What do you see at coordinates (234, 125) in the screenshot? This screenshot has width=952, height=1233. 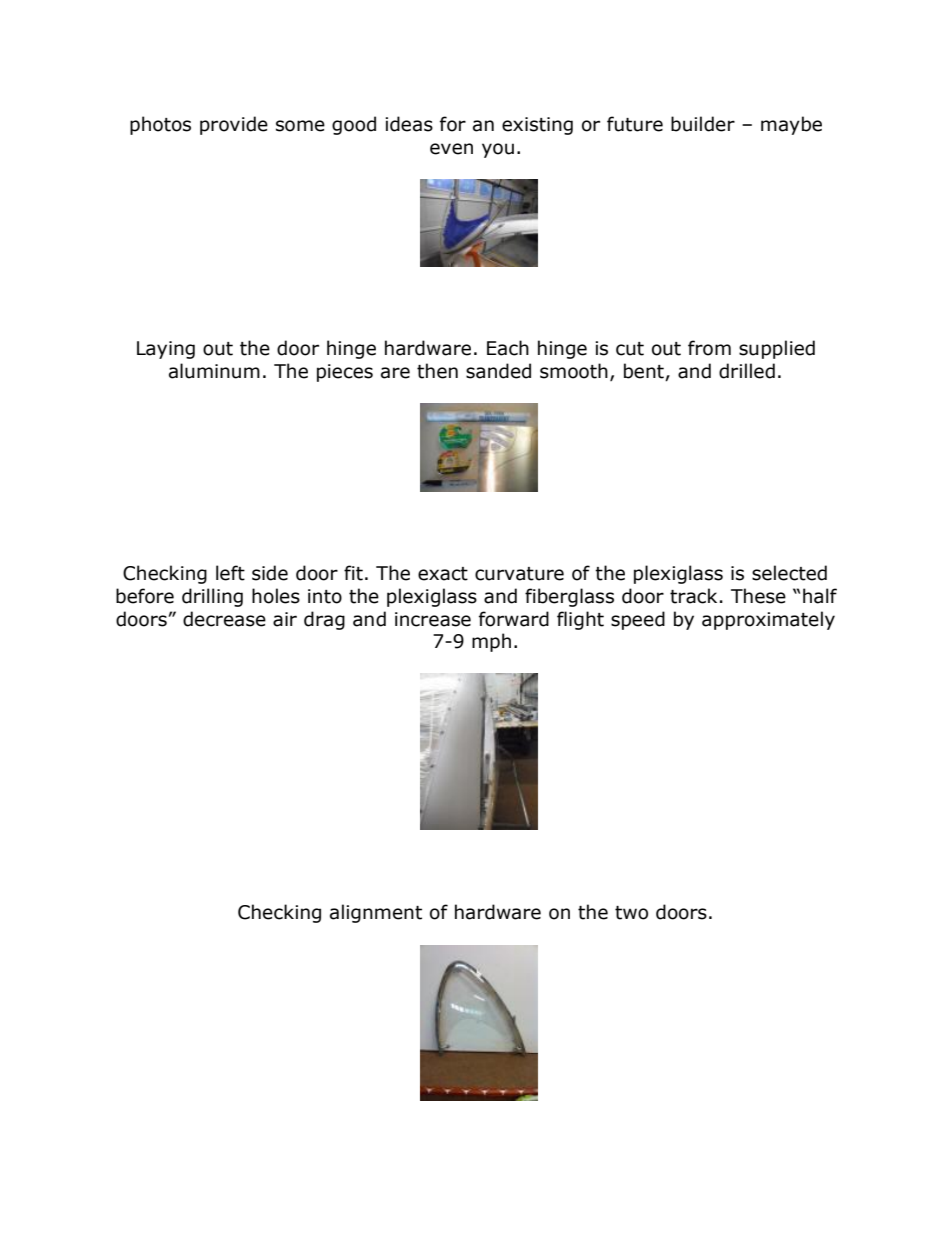 I see `provide` at bounding box center [234, 125].
